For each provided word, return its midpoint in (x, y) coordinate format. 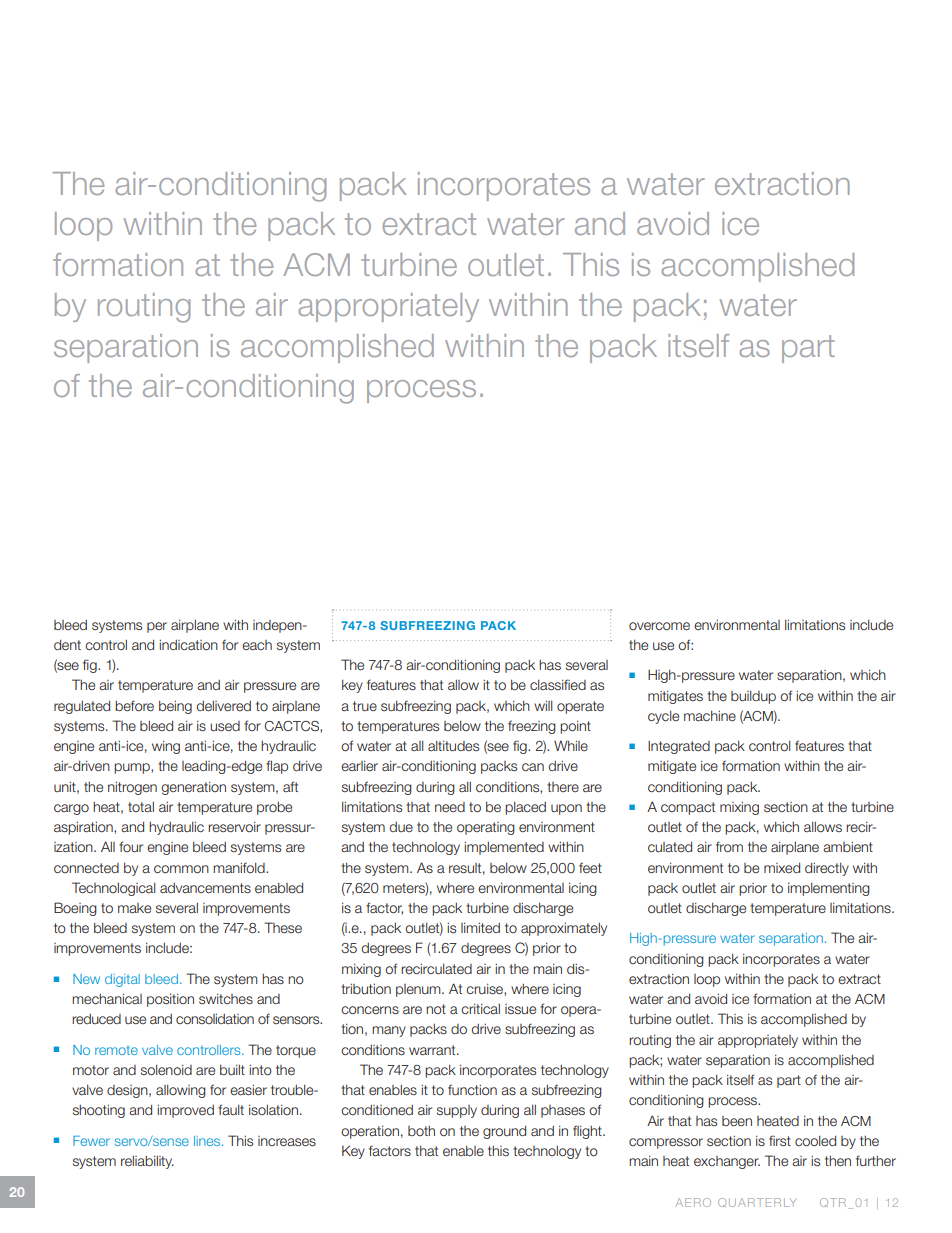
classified (558, 684)
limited (480, 928)
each (257, 645)
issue (520, 1009)
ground (504, 1132)
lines (208, 1141)
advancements (205, 888)
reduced (96, 1019)
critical (480, 1009)
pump (133, 768)
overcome (659, 626)
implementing (829, 889)
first (780, 1140)
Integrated (679, 747)
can (533, 767)
